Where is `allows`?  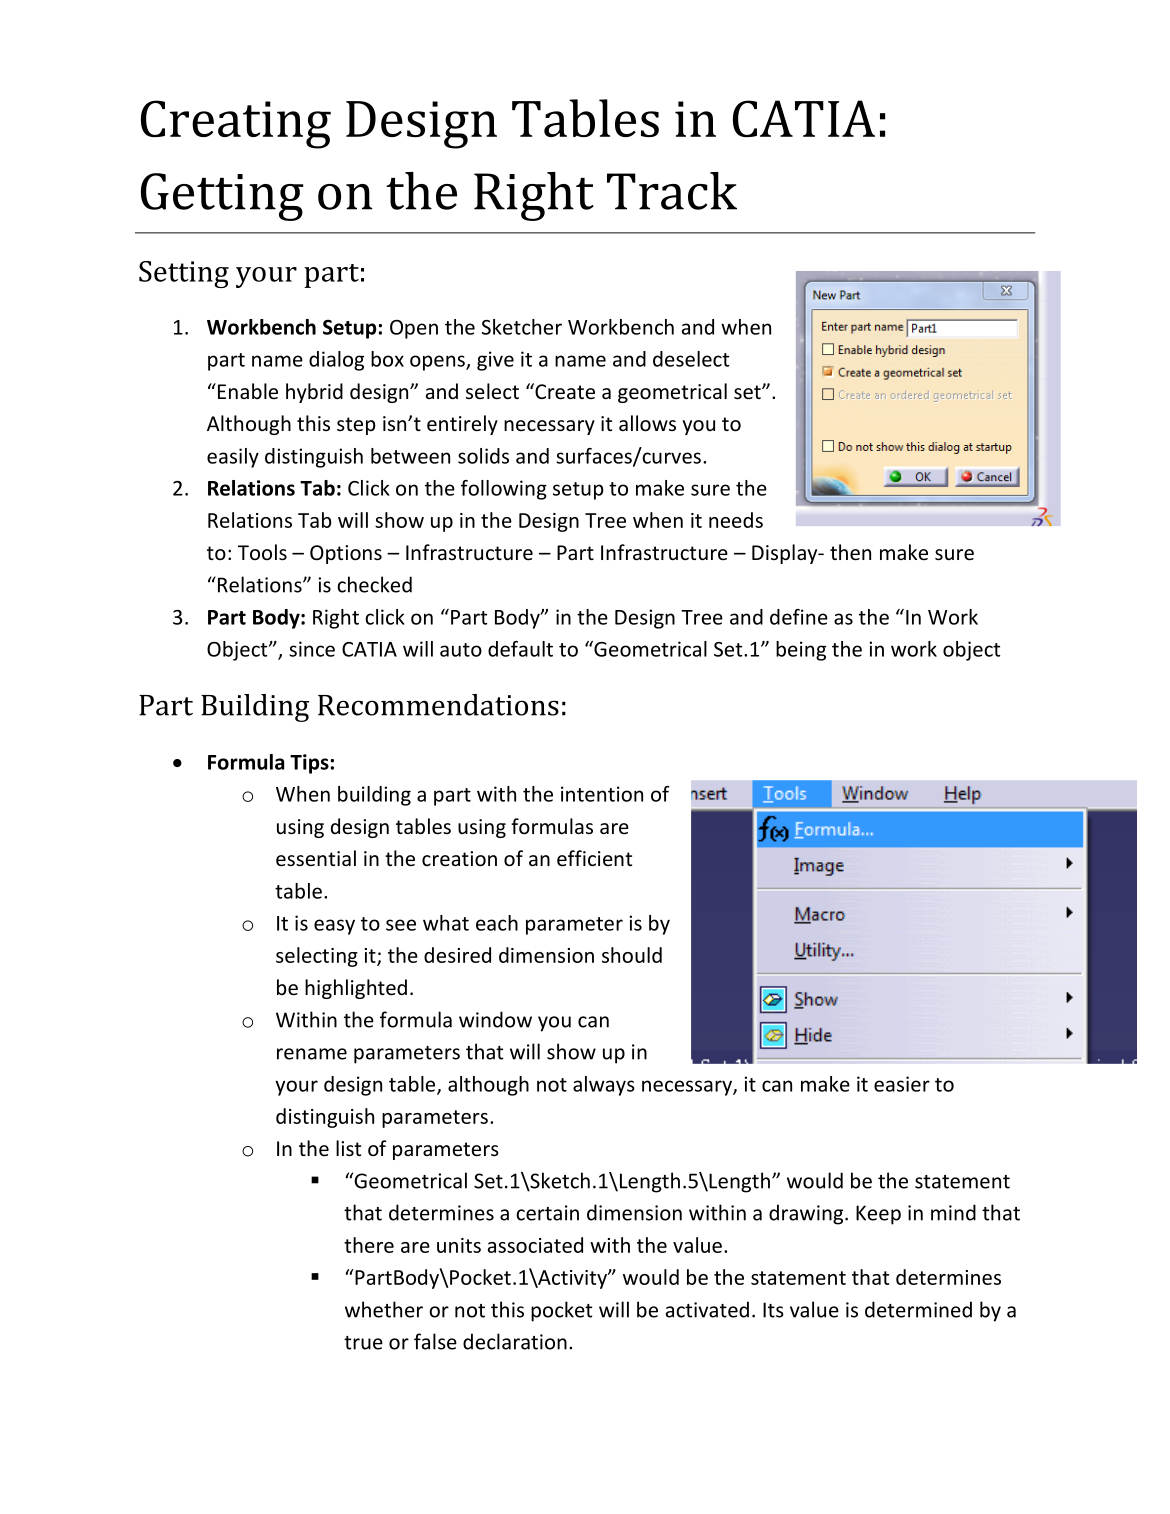
allows is located at coordinates (647, 423).
